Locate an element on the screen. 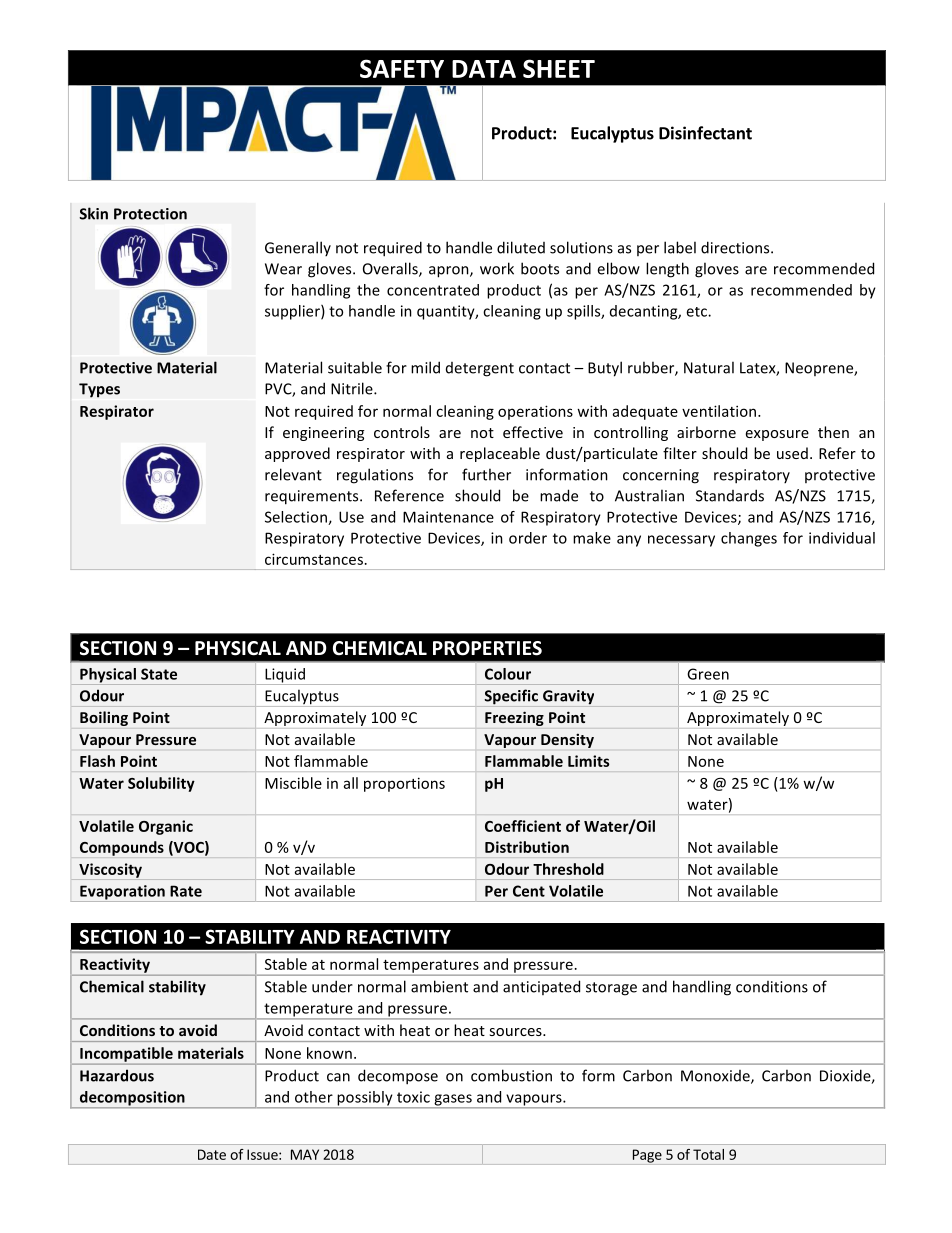 The image size is (952, 1233). gases is located at coordinates (453, 1101).
